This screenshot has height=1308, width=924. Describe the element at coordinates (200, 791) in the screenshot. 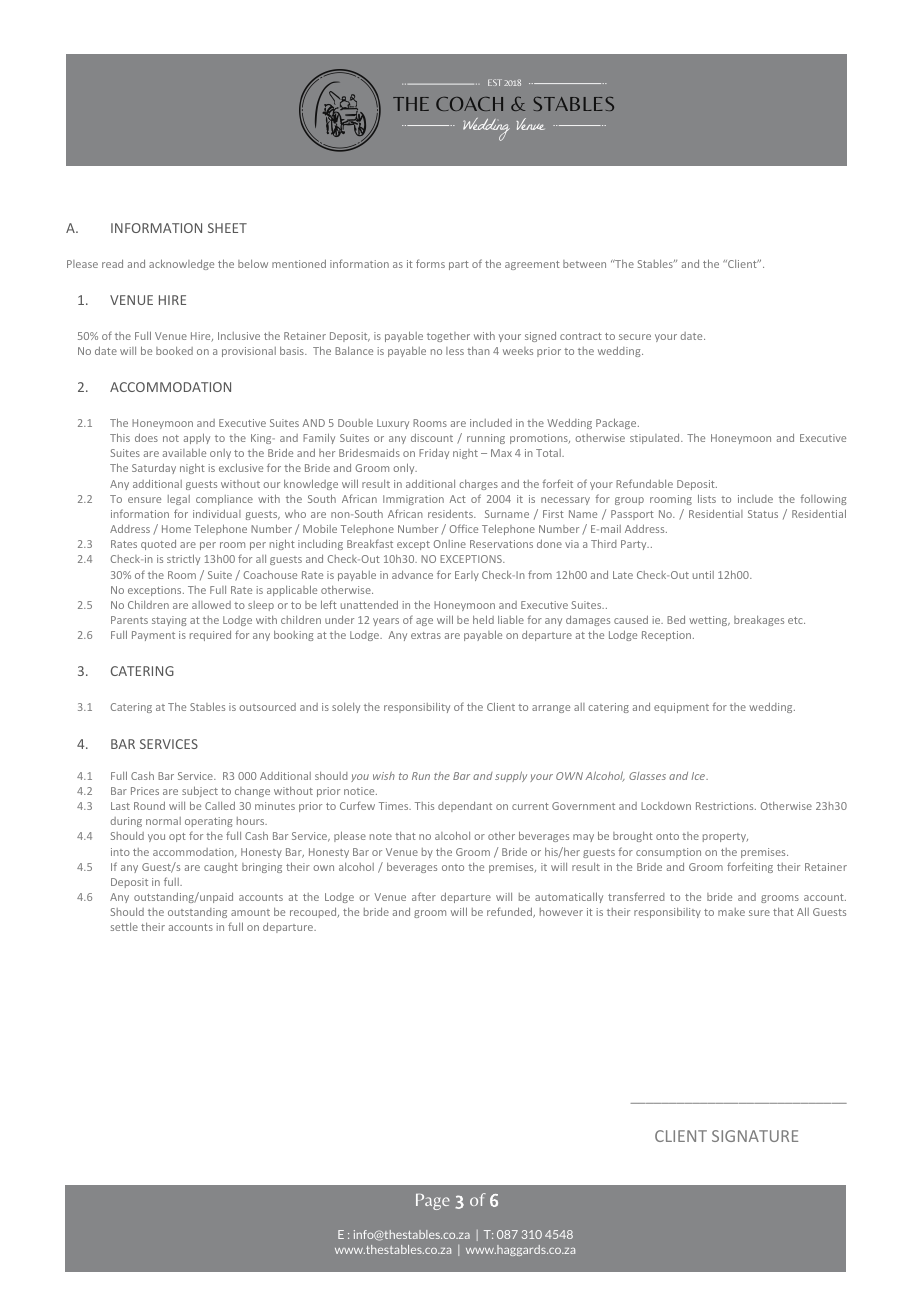

I see `subject` at that location.
